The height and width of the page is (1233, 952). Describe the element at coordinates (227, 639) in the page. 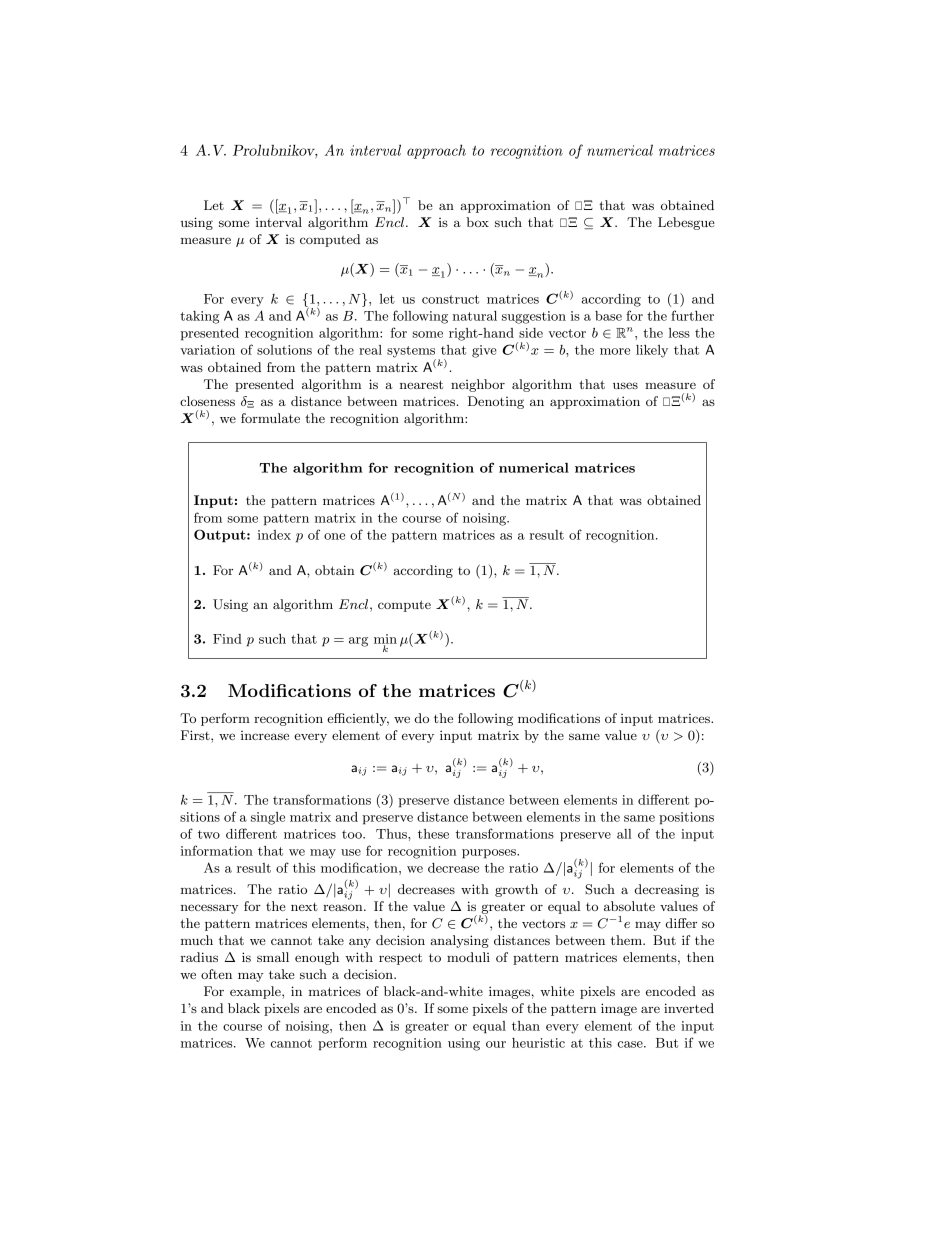

I see `Find` at that location.
